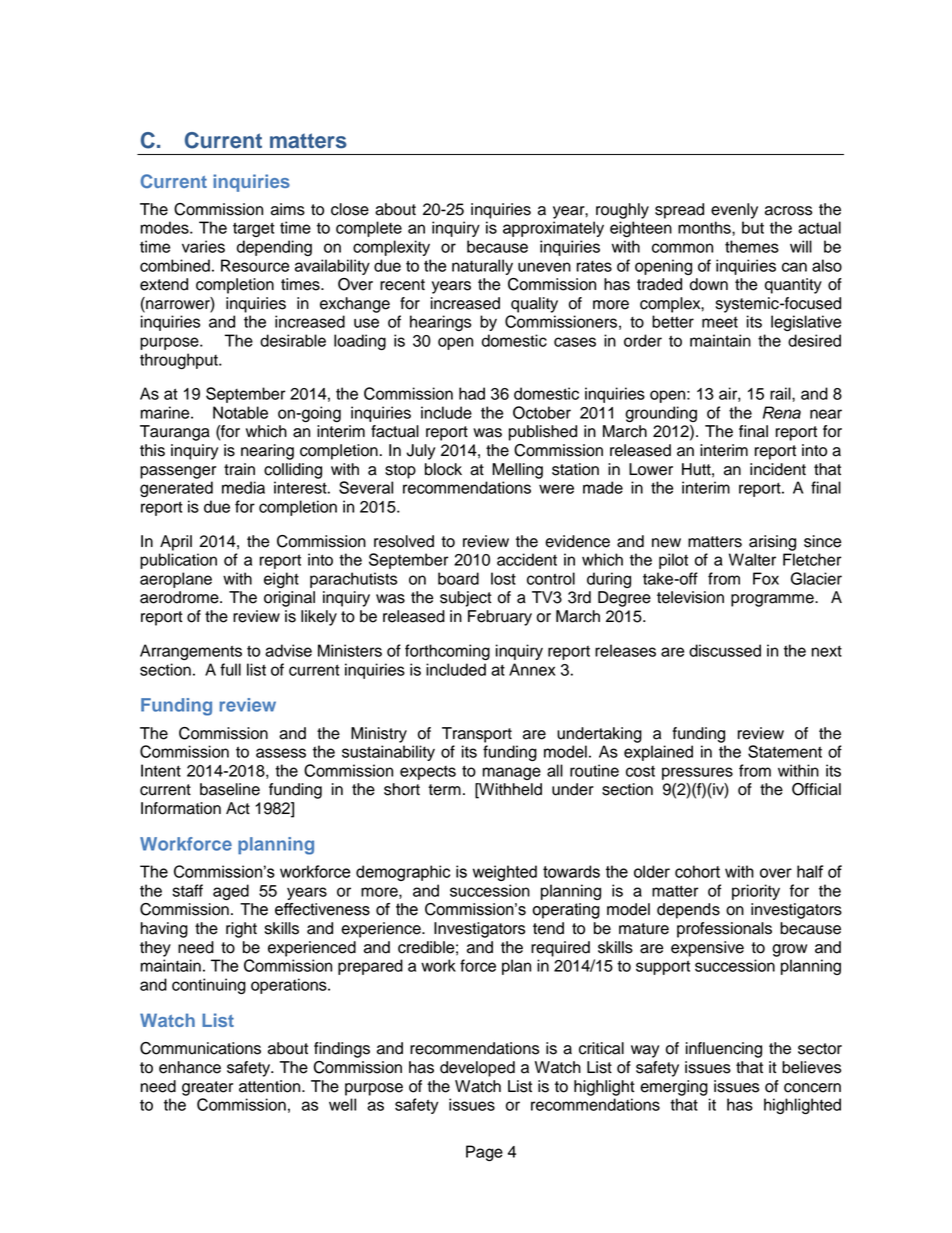 This page has width=952, height=1233. What do you see at coordinates (752, 246) in the page?
I see `themes` at bounding box center [752, 246].
